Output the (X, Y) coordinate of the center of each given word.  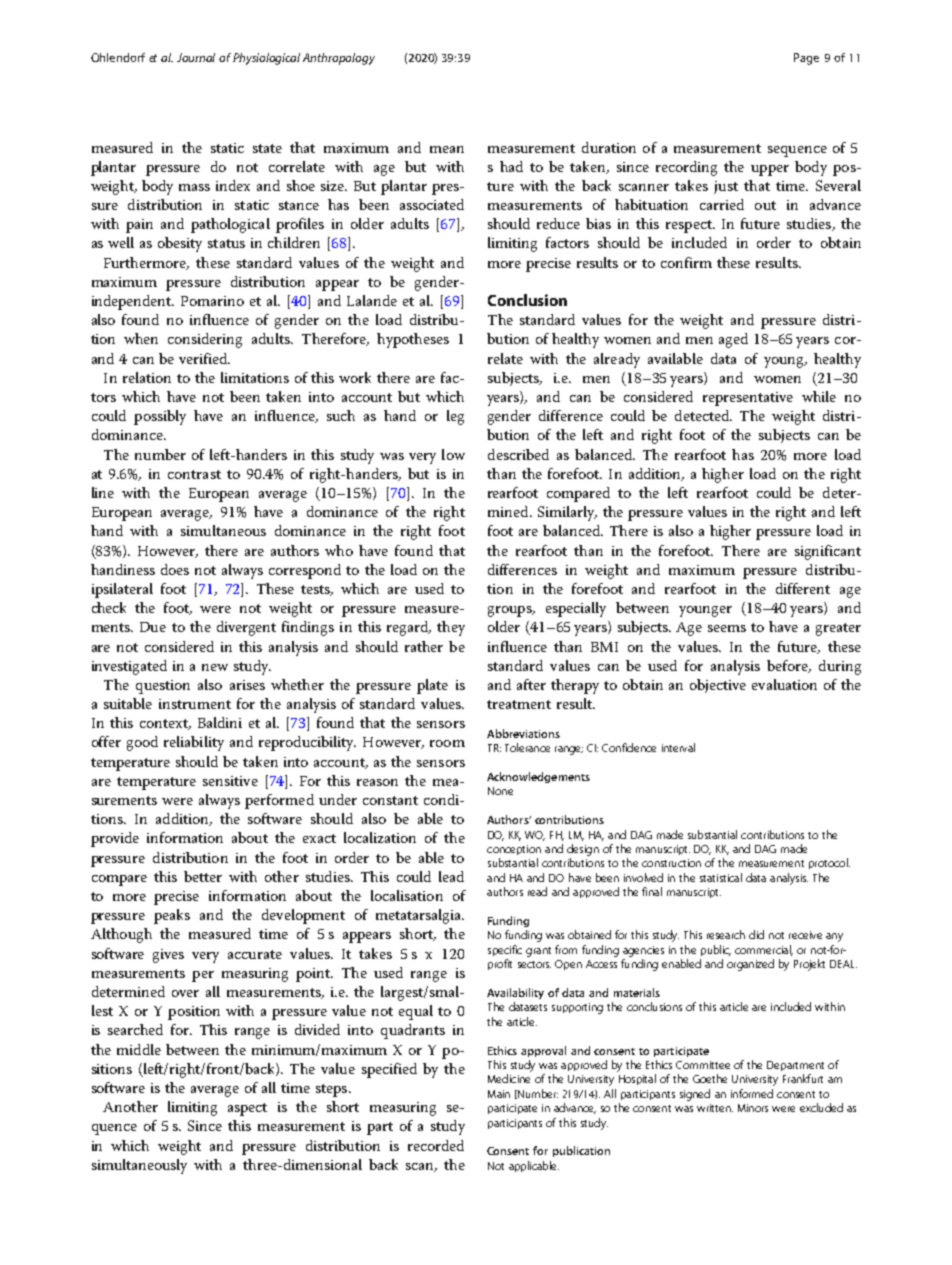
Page (806, 59)
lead (451, 876)
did (756, 934)
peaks (172, 916)
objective (718, 686)
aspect (247, 1109)
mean (447, 149)
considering (205, 340)
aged (733, 340)
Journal (196, 57)
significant (828, 552)
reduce (558, 223)
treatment (519, 704)
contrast (194, 474)
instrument (195, 704)
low (453, 454)
